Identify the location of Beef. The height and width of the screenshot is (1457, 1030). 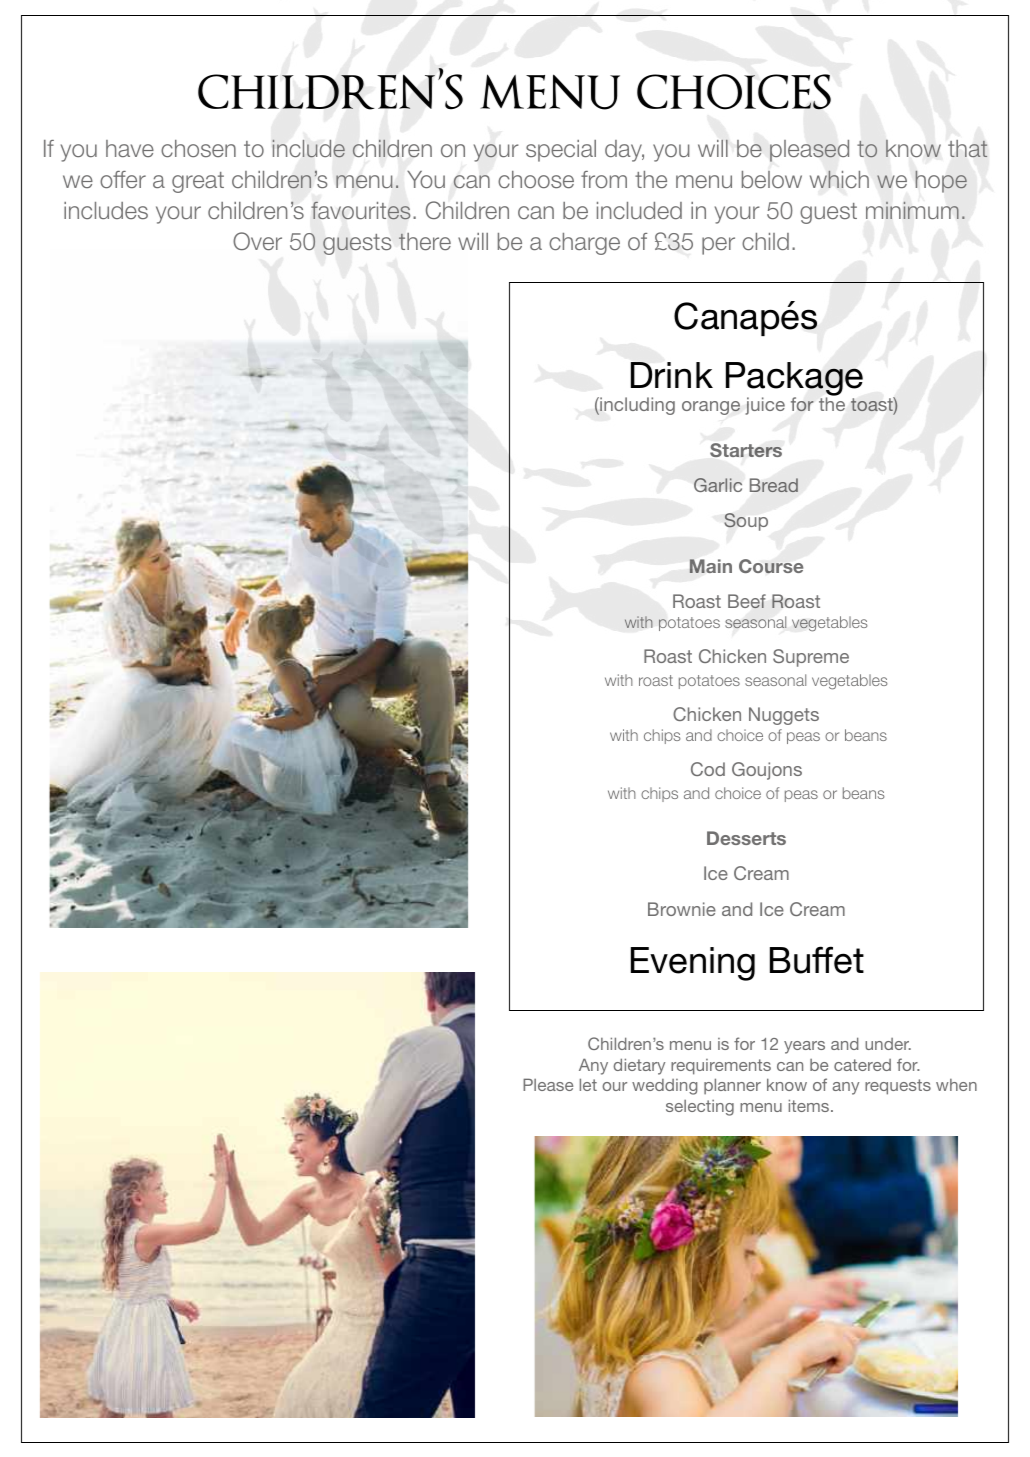
(747, 601).
